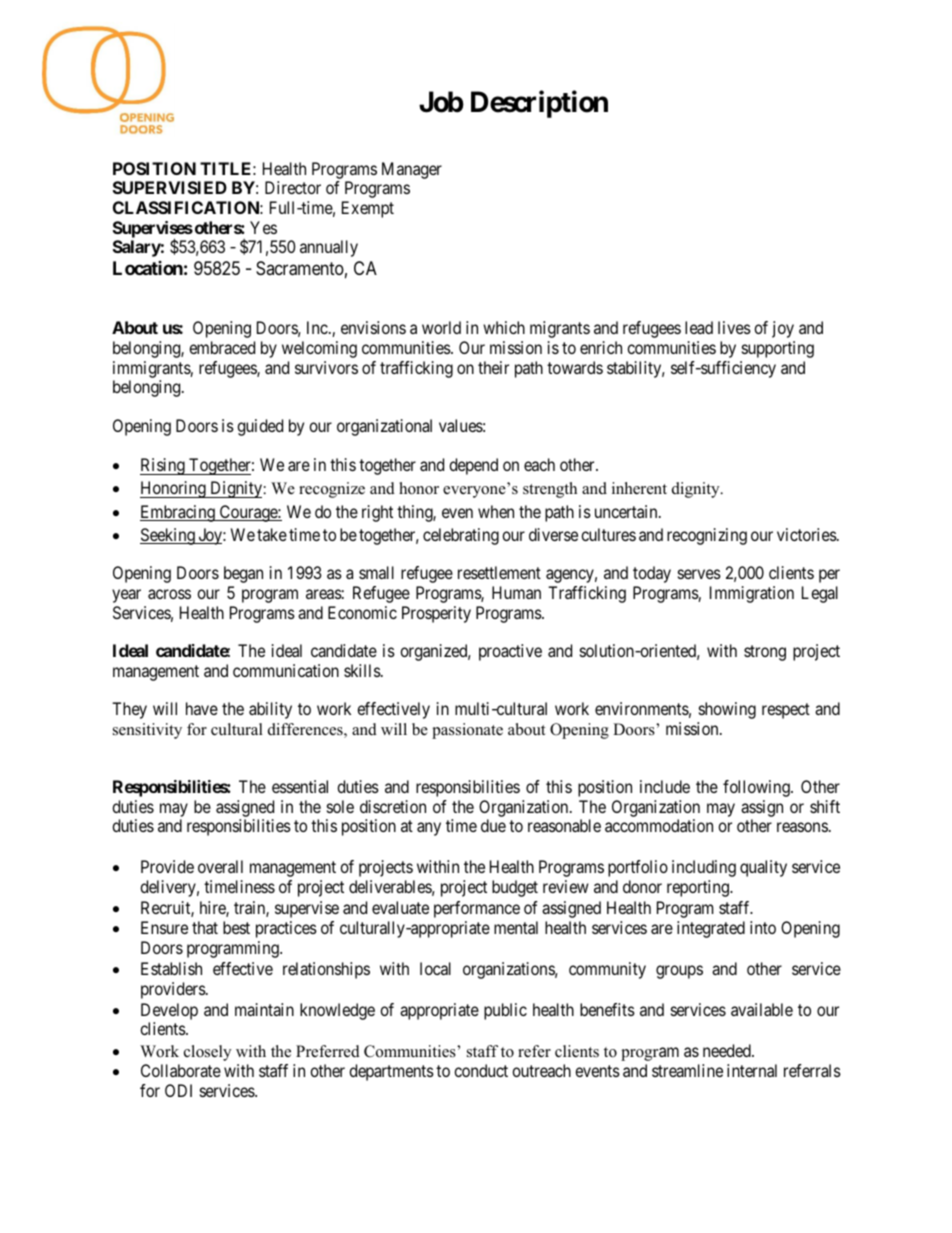 The image size is (952, 1233). I want to click on closely, so click(207, 1053).
